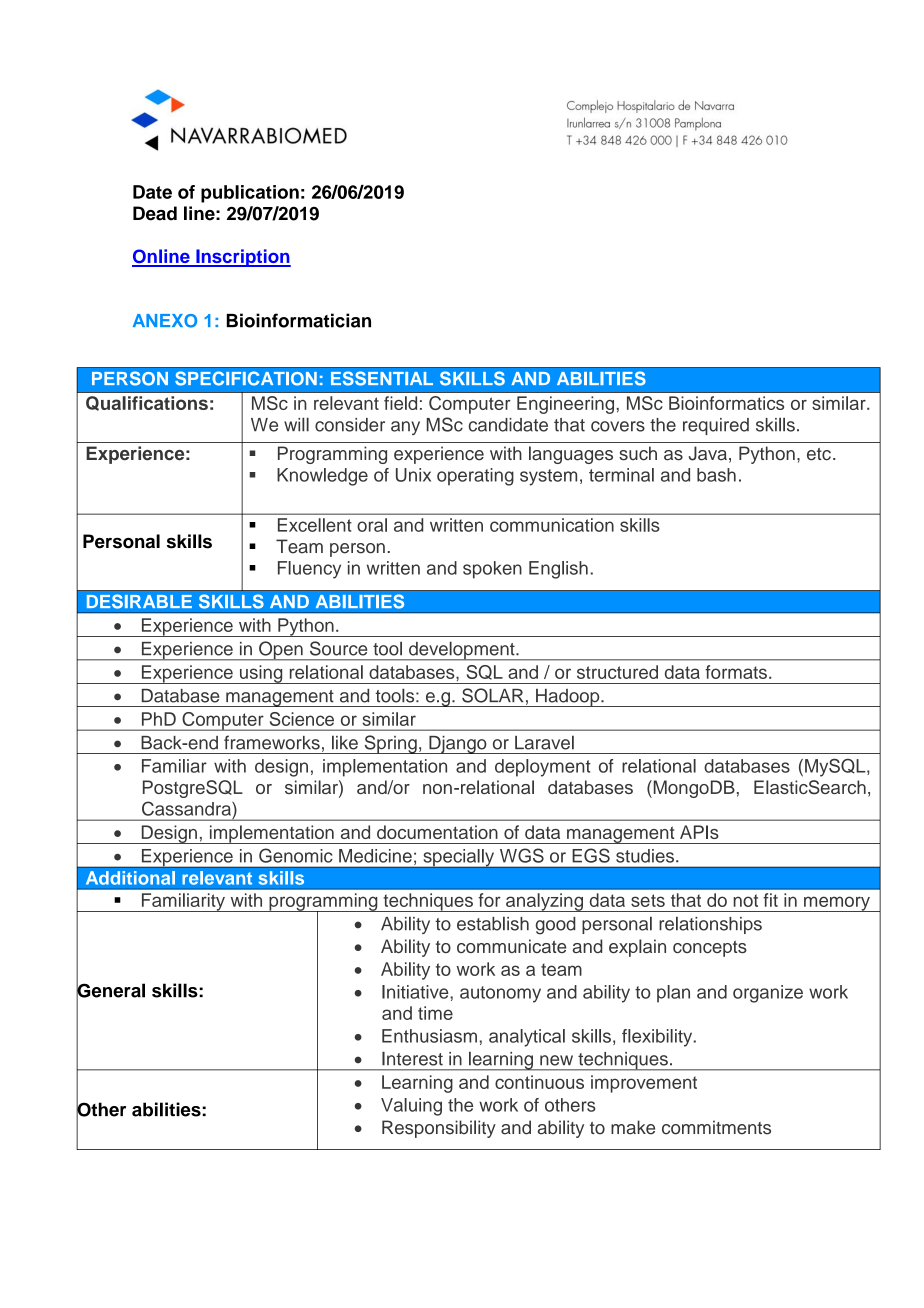 This image has width=924, height=1308. What do you see at coordinates (250, 194) in the image?
I see `publication` at bounding box center [250, 194].
